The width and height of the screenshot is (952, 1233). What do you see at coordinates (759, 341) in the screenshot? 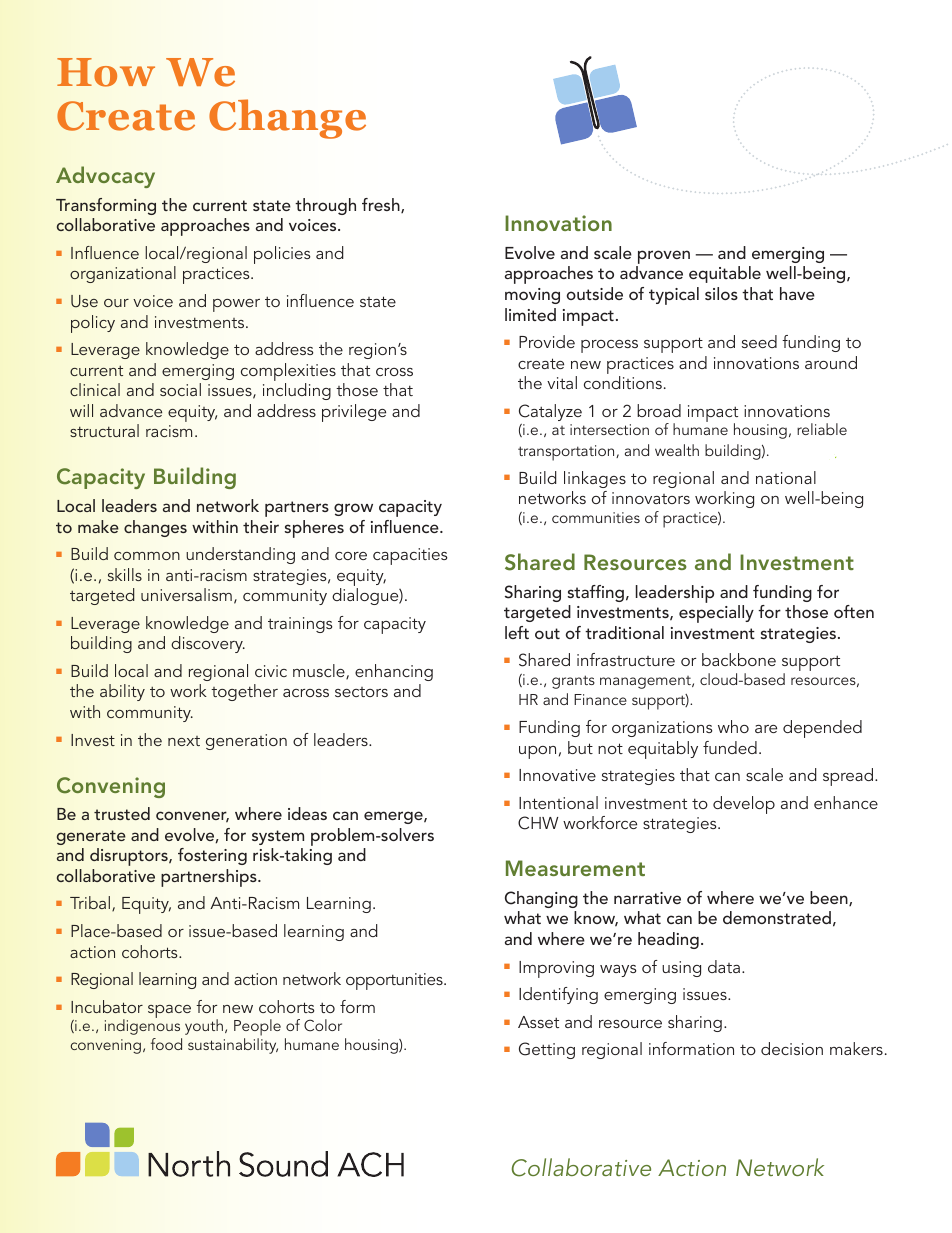
I see `seed` at bounding box center [759, 341].
